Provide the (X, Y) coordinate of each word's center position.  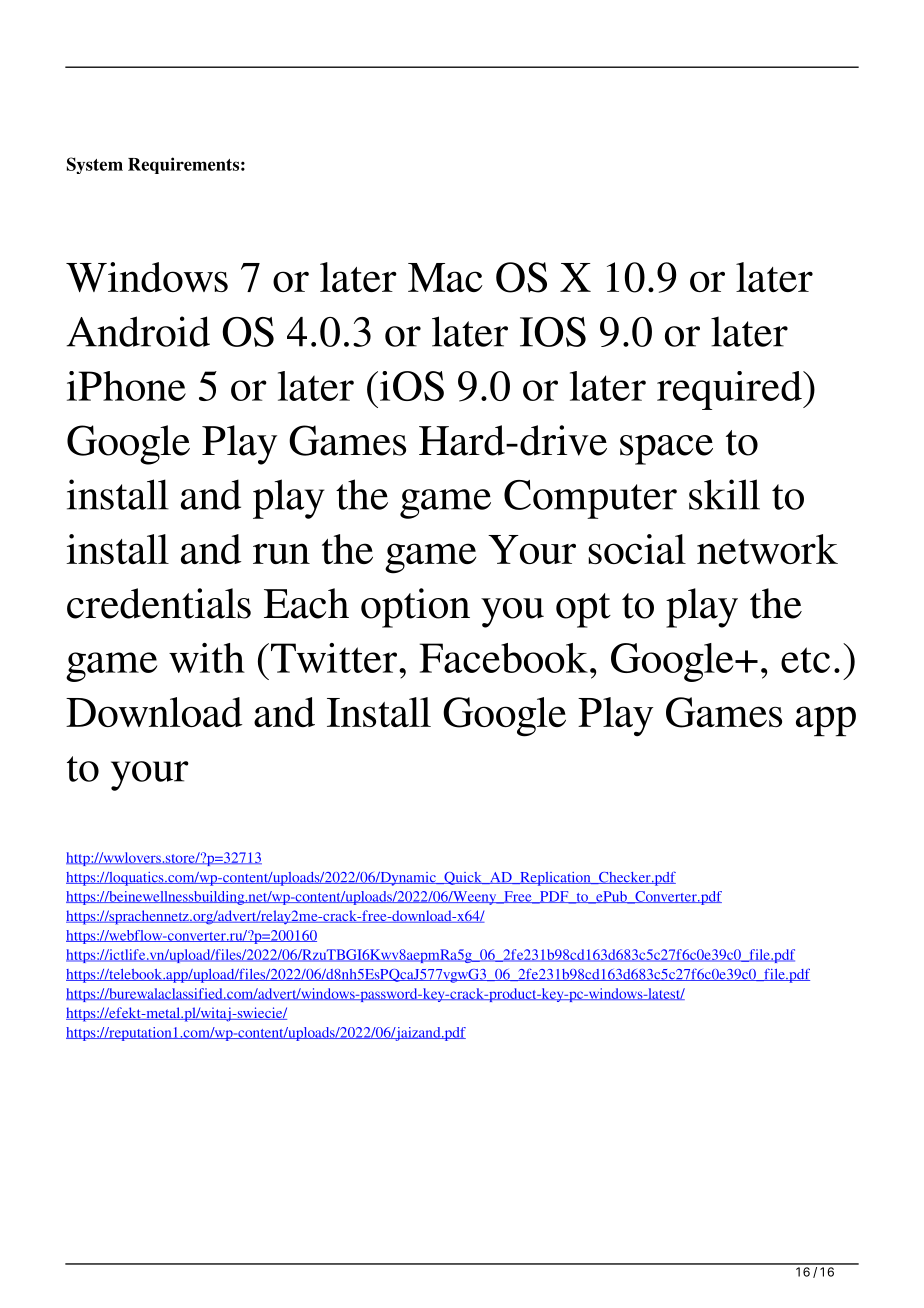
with (207, 658)
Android (138, 331)
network (767, 549)
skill (724, 494)
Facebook (504, 658)
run (281, 553)
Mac (445, 277)
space (666, 450)
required (730, 390)
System (95, 165)
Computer (590, 499)
